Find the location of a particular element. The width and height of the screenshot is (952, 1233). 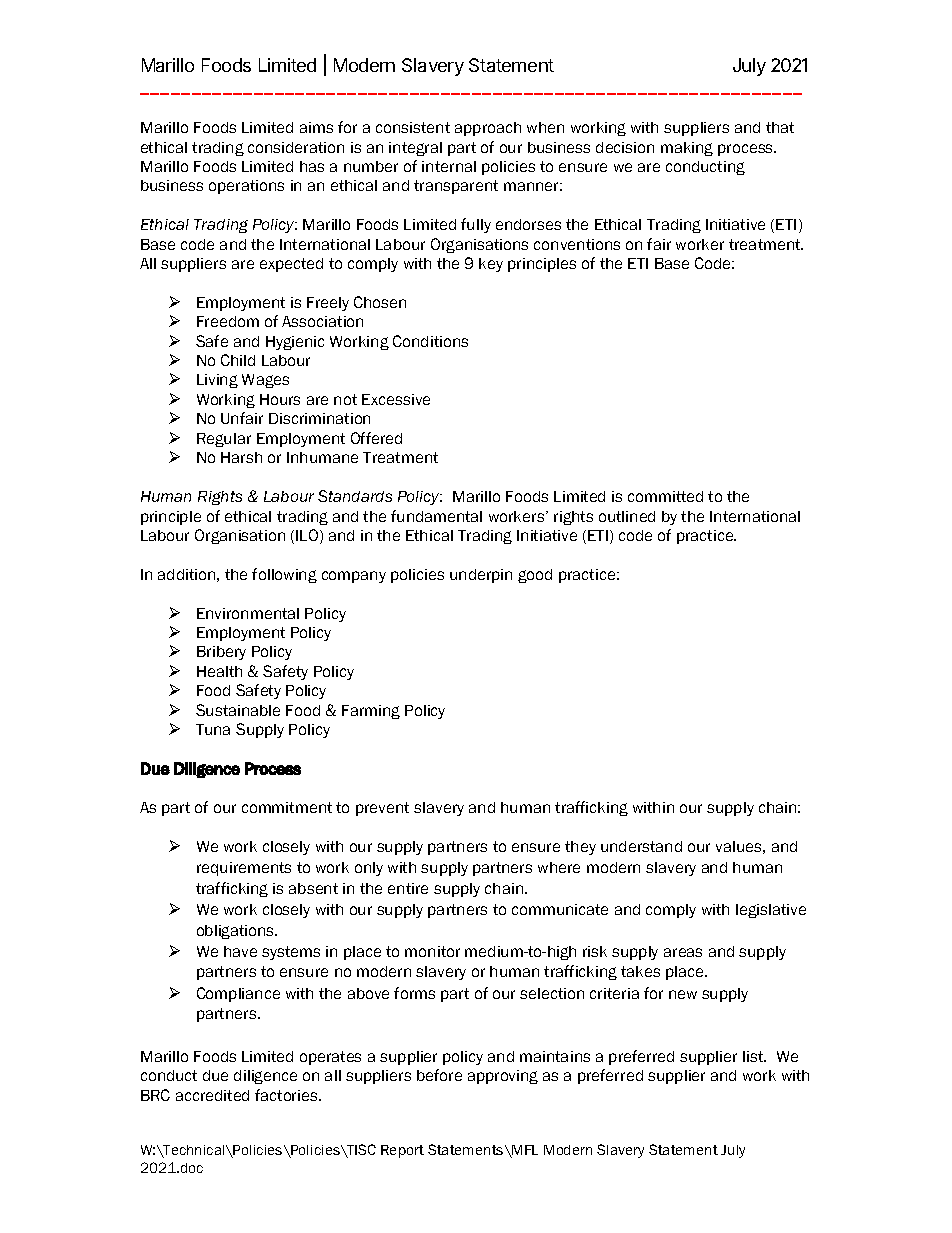

internal is located at coordinates (449, 166).
